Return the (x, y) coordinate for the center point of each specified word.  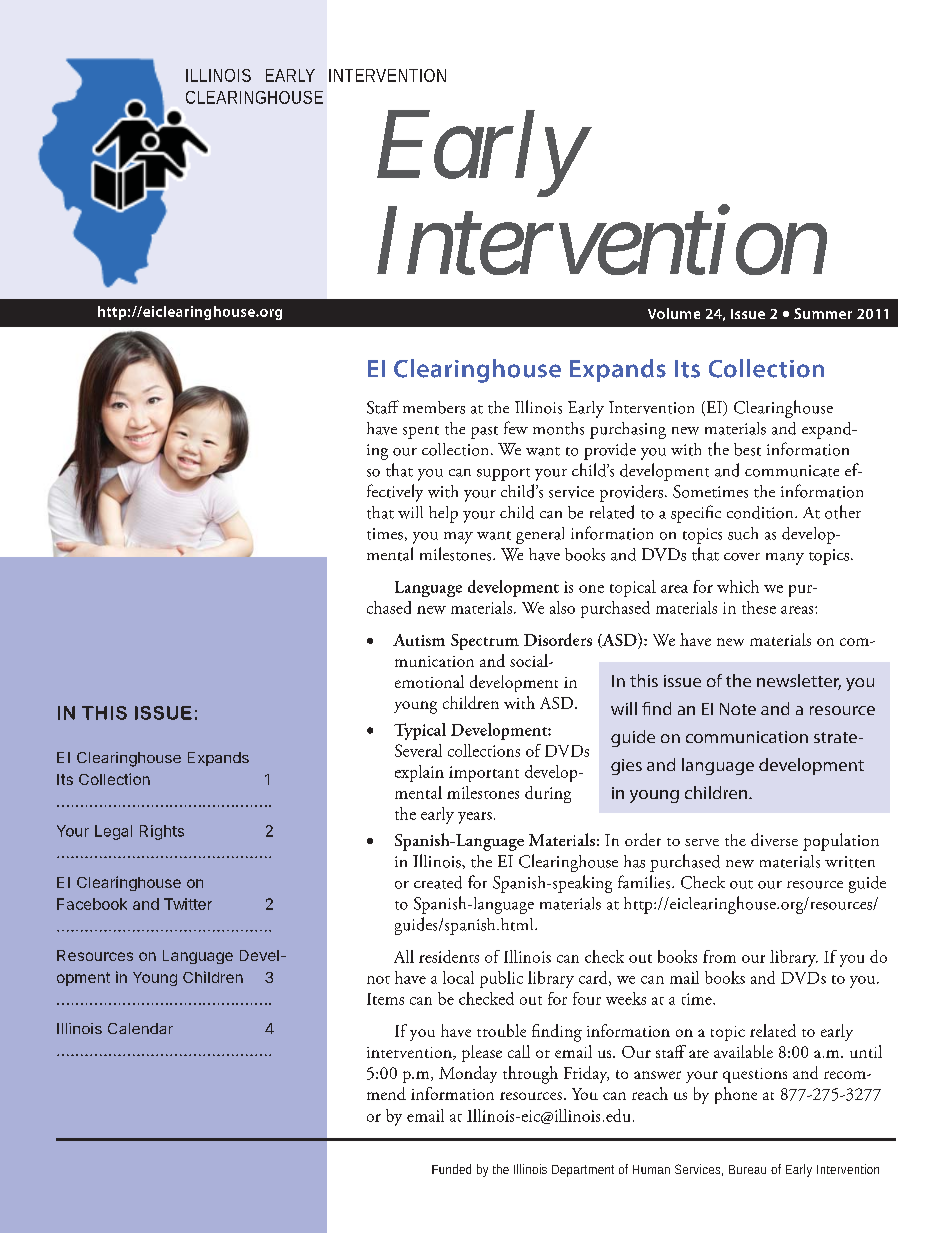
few (516, 427)
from (719, 956)
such (743, 533)
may (458, 538)
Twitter (188, 904)
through (530, 1075)
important (484, 774)
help (443, 514)
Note (738, 709)
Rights (162, 832)
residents (449, 956)
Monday (468, 1074)
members (434, 407)
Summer (823, 313)
